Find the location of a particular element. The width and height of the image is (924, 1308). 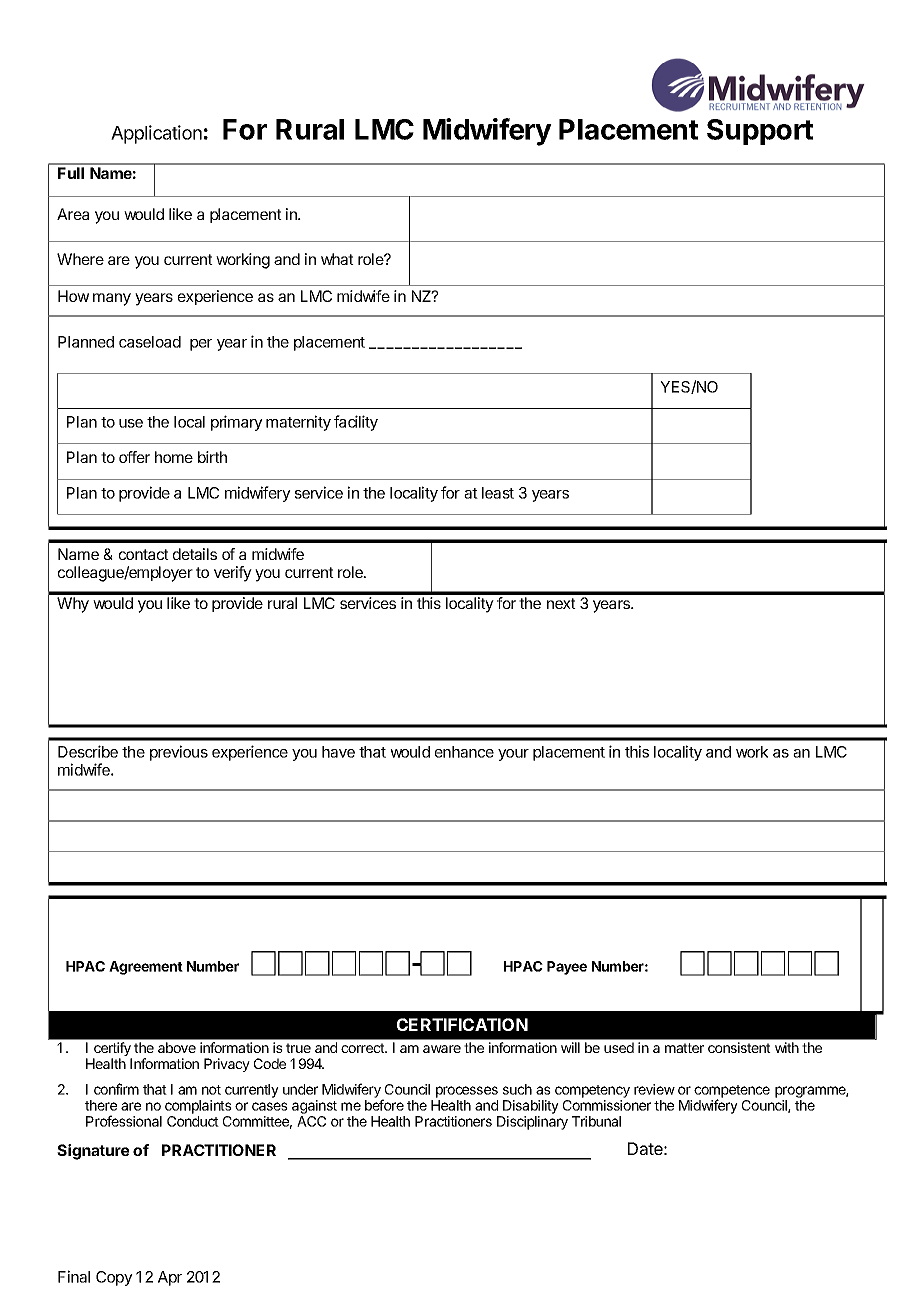

Apr is located at coordinates (170, 1278).
